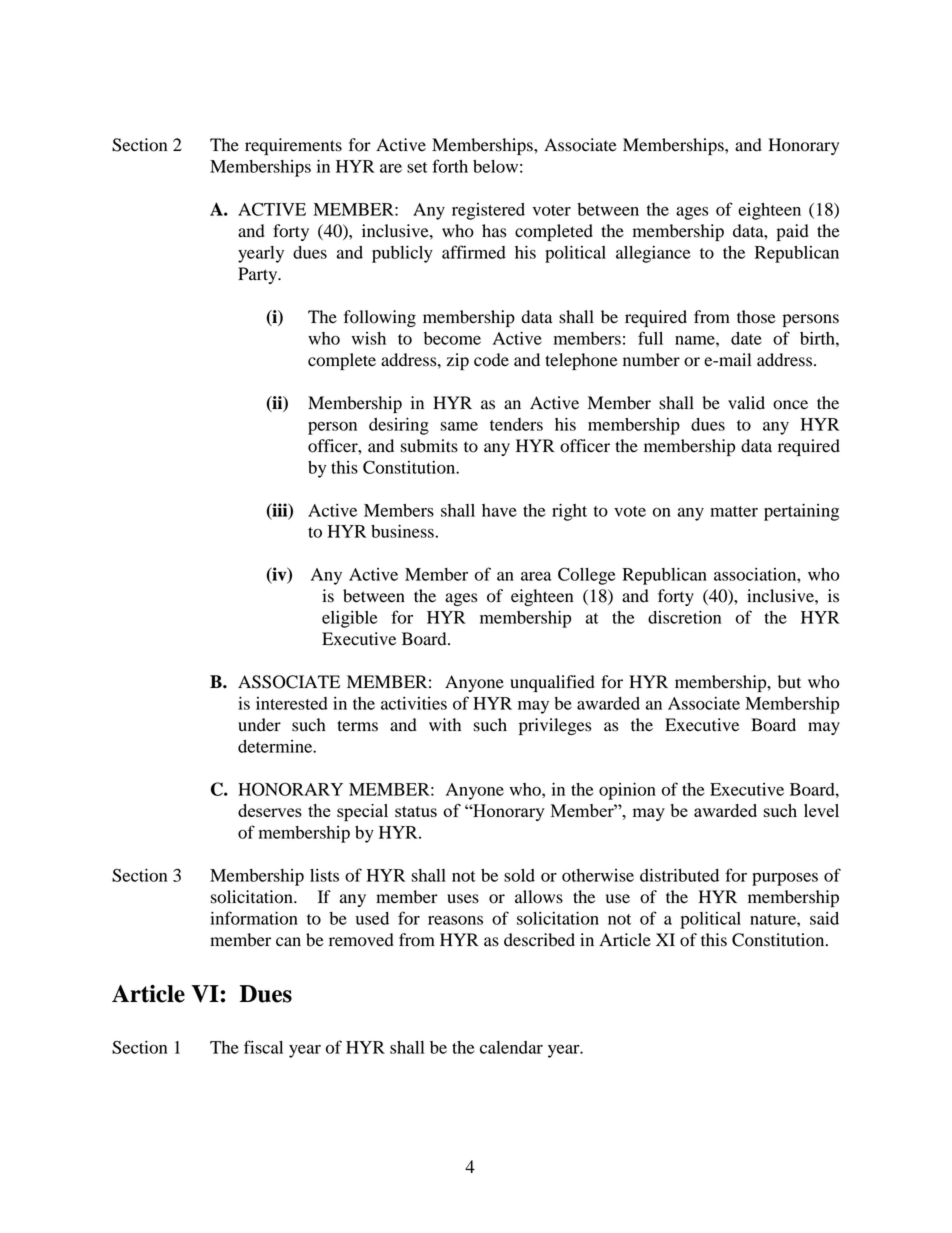 This document has height=1233, width=952. Describe the element at coordinates (536, 576) in the document. I see `area` at that location.
